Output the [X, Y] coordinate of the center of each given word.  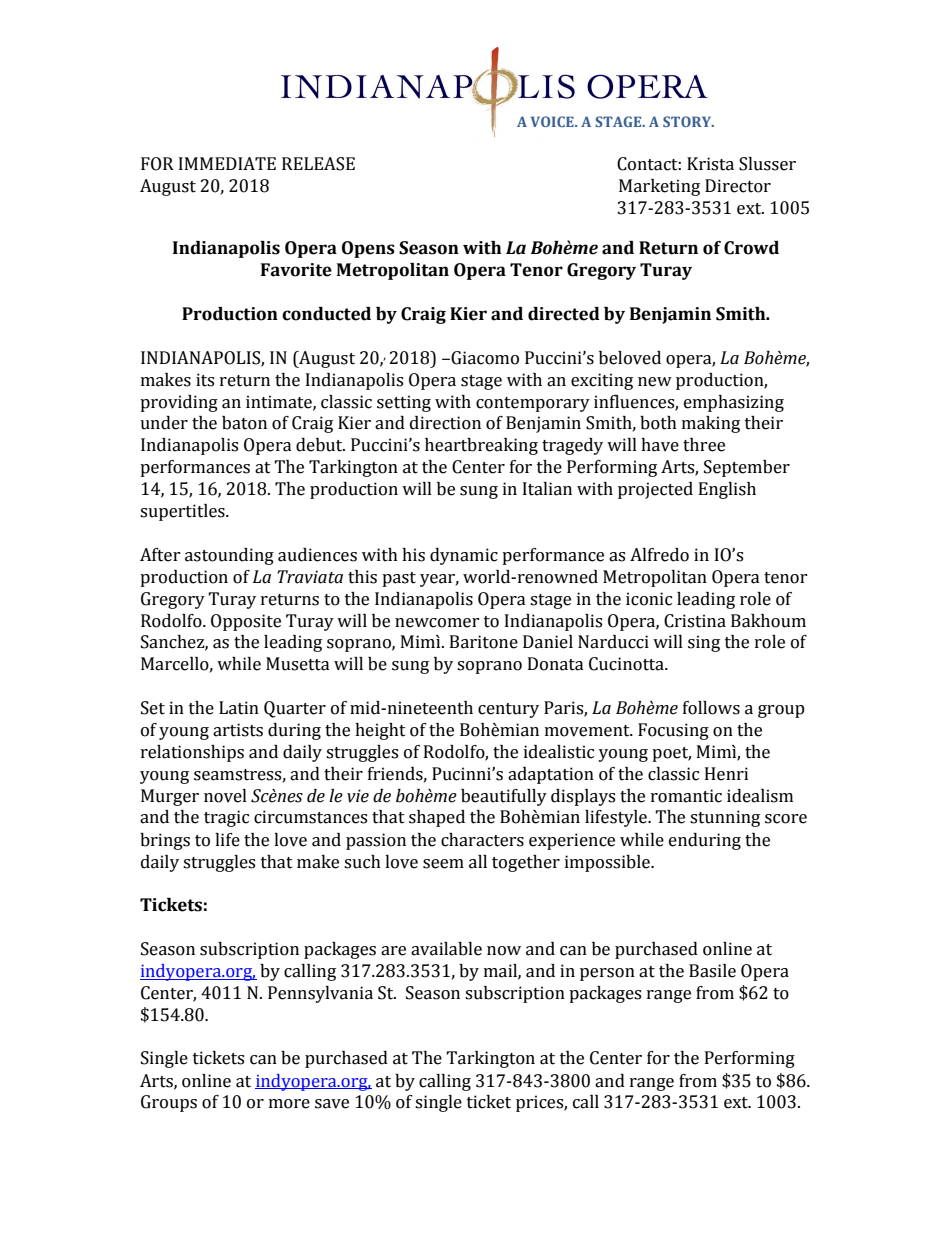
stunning [725, 818]
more [289, 1104]
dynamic [464, 556]
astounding [229, 556]
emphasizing [734, 403]
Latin [239, 708]
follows [711, 708]
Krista [710, 164]
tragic [226, 818]
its [205, 380]
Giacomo [484, 358]
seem [443, 864]
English [727, 490]
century [508, 710]
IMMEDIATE [227, 163]
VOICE [553, 121]
